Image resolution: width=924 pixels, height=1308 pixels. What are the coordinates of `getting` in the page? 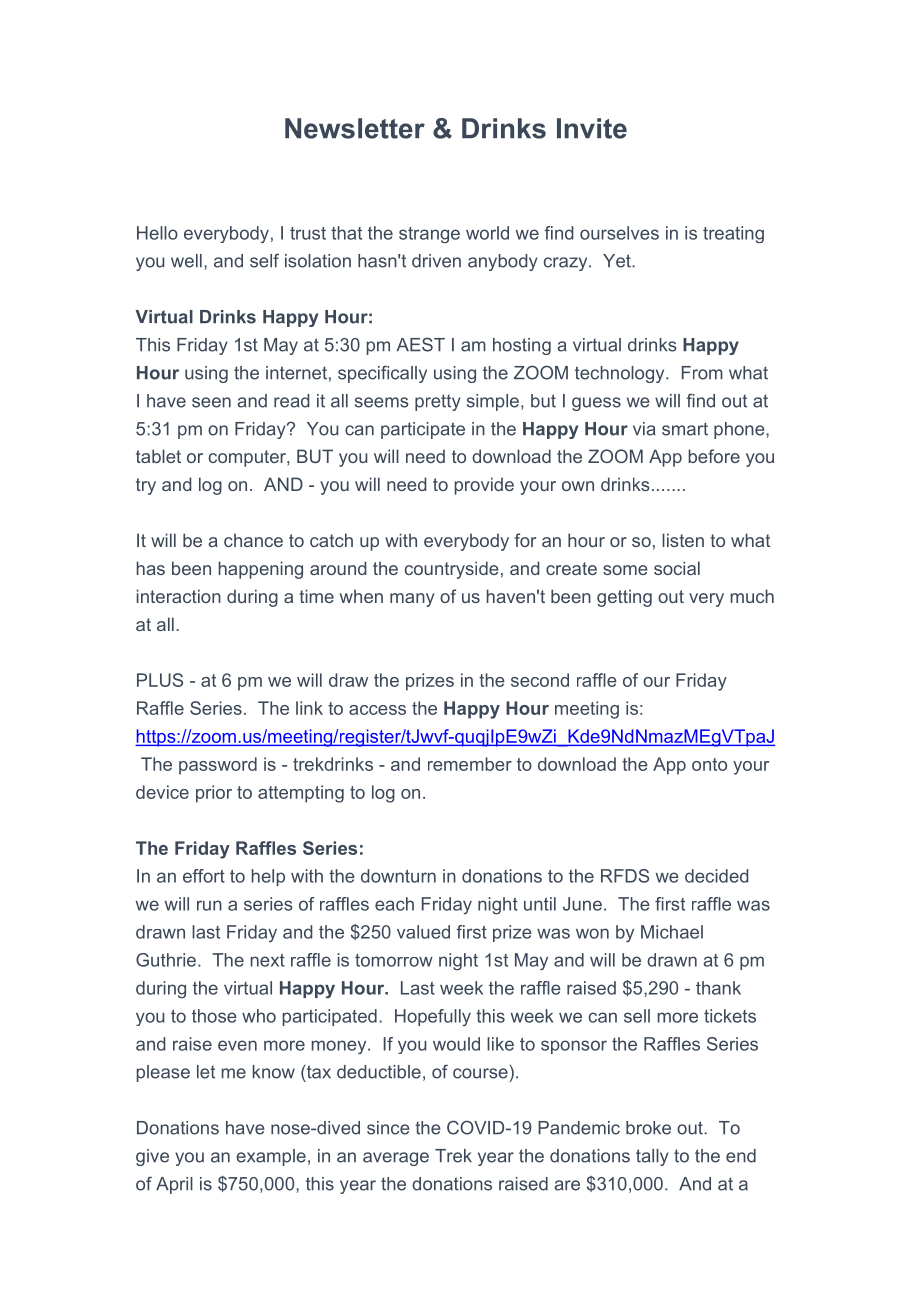 It's located at (624, 598).
